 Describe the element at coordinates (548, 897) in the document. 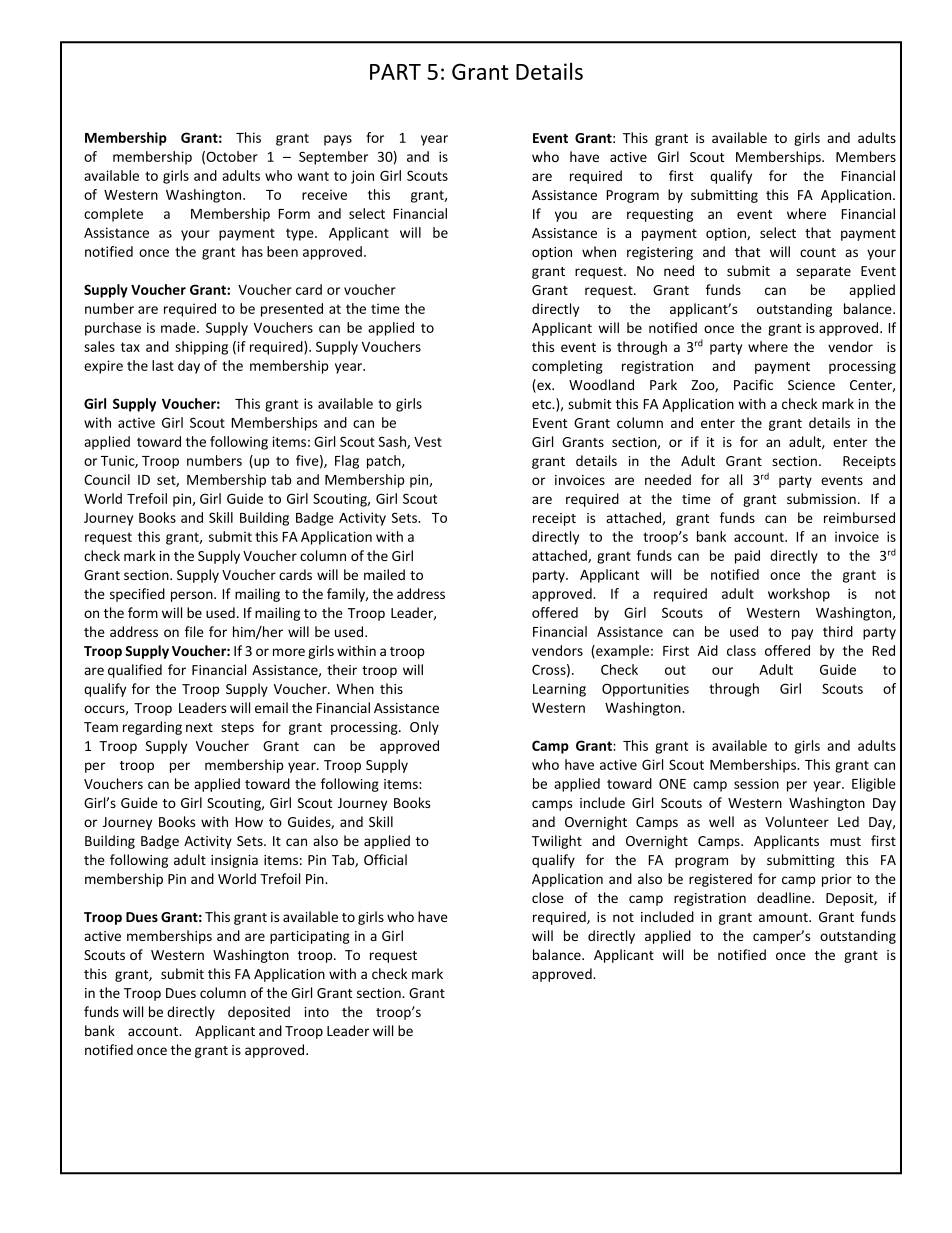

I see `close` at that location.
